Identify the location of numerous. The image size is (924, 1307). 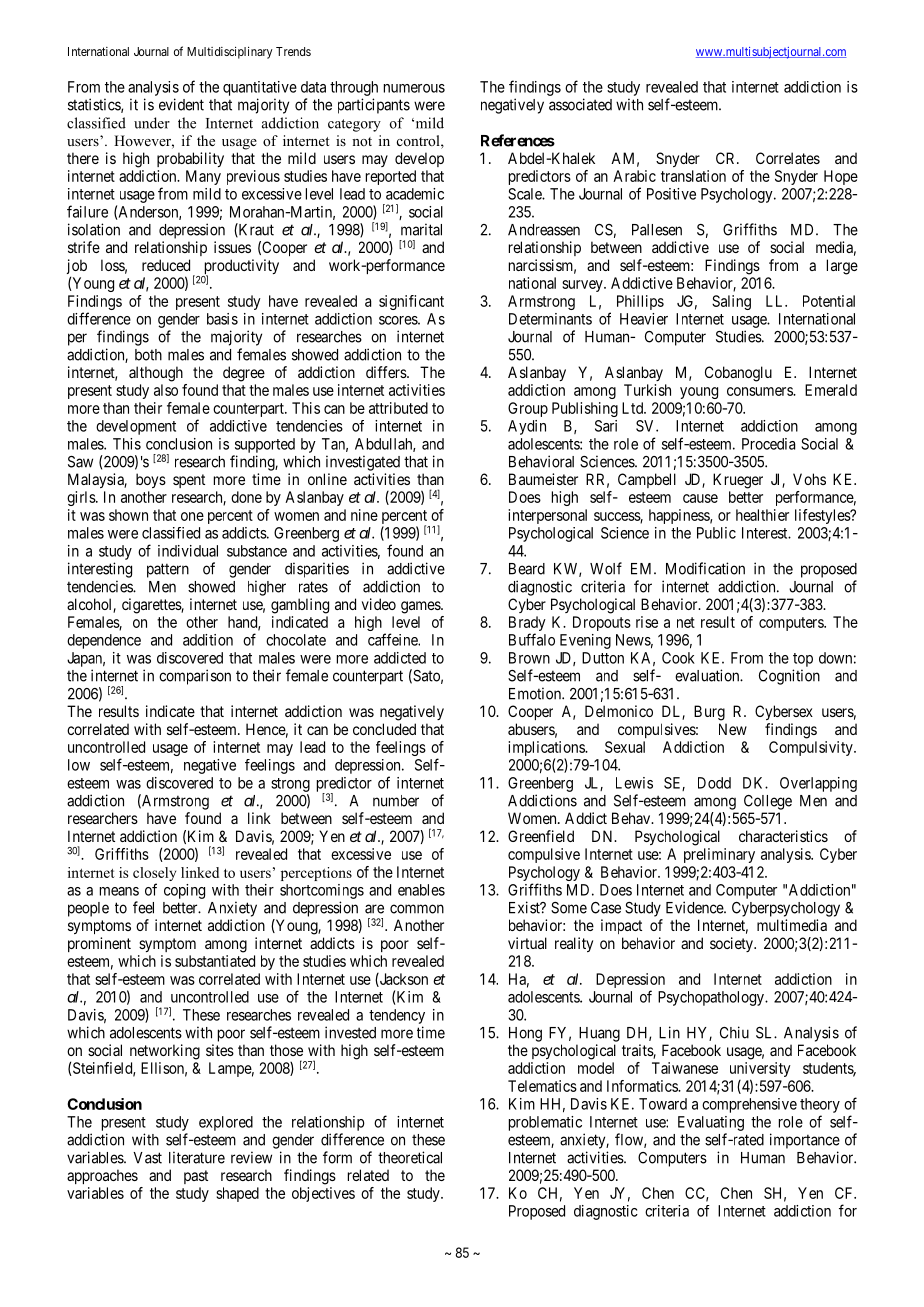
(414, 88).
